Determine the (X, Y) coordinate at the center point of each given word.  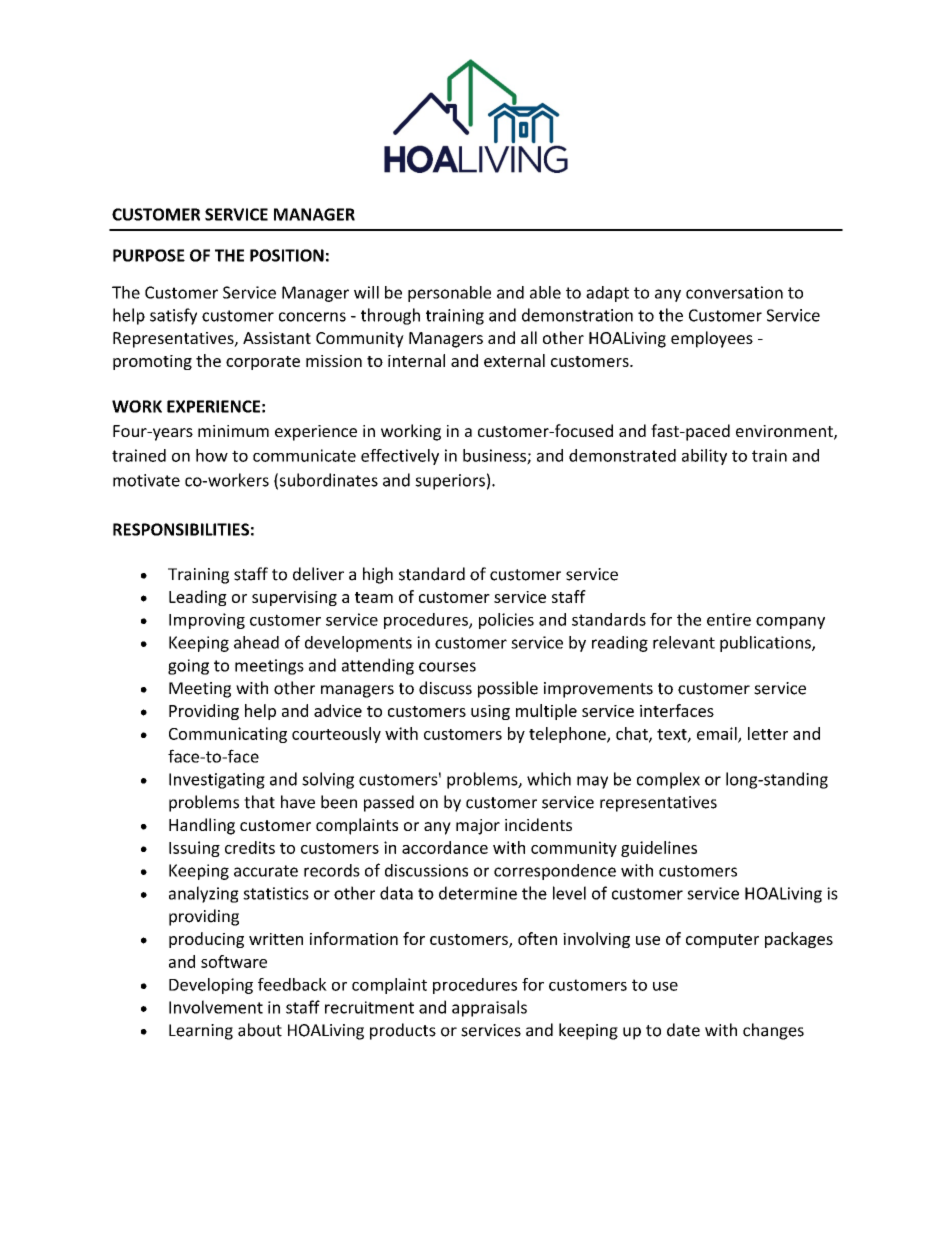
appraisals (489, 1008)
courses (447, 667)
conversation (734, 292)
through (390, 316)
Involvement (216, 1007)
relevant (684, 642)
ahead (256, 642)
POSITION (287, 255)
